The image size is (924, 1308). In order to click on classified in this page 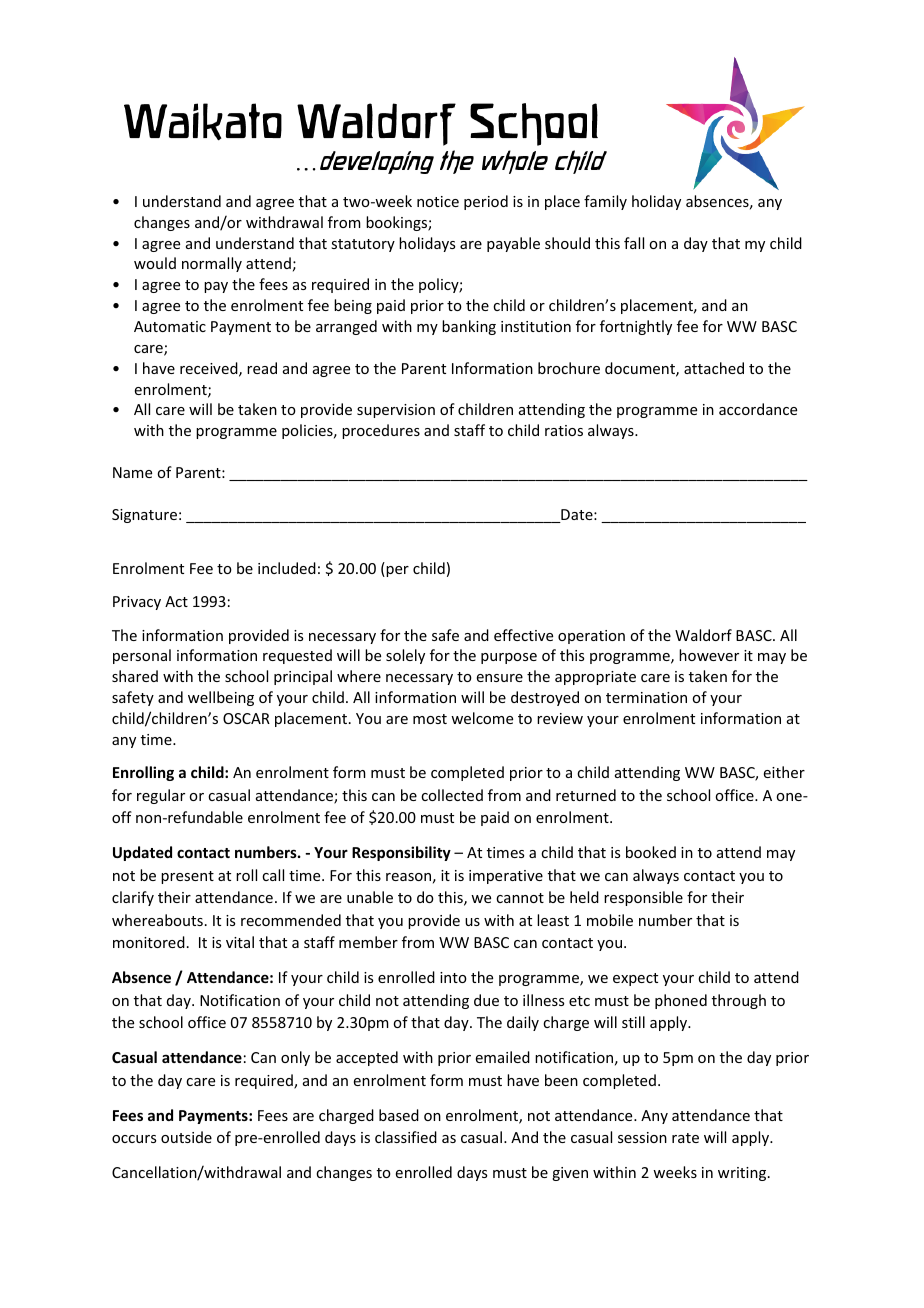, I will do `click(406, 1137)`.
